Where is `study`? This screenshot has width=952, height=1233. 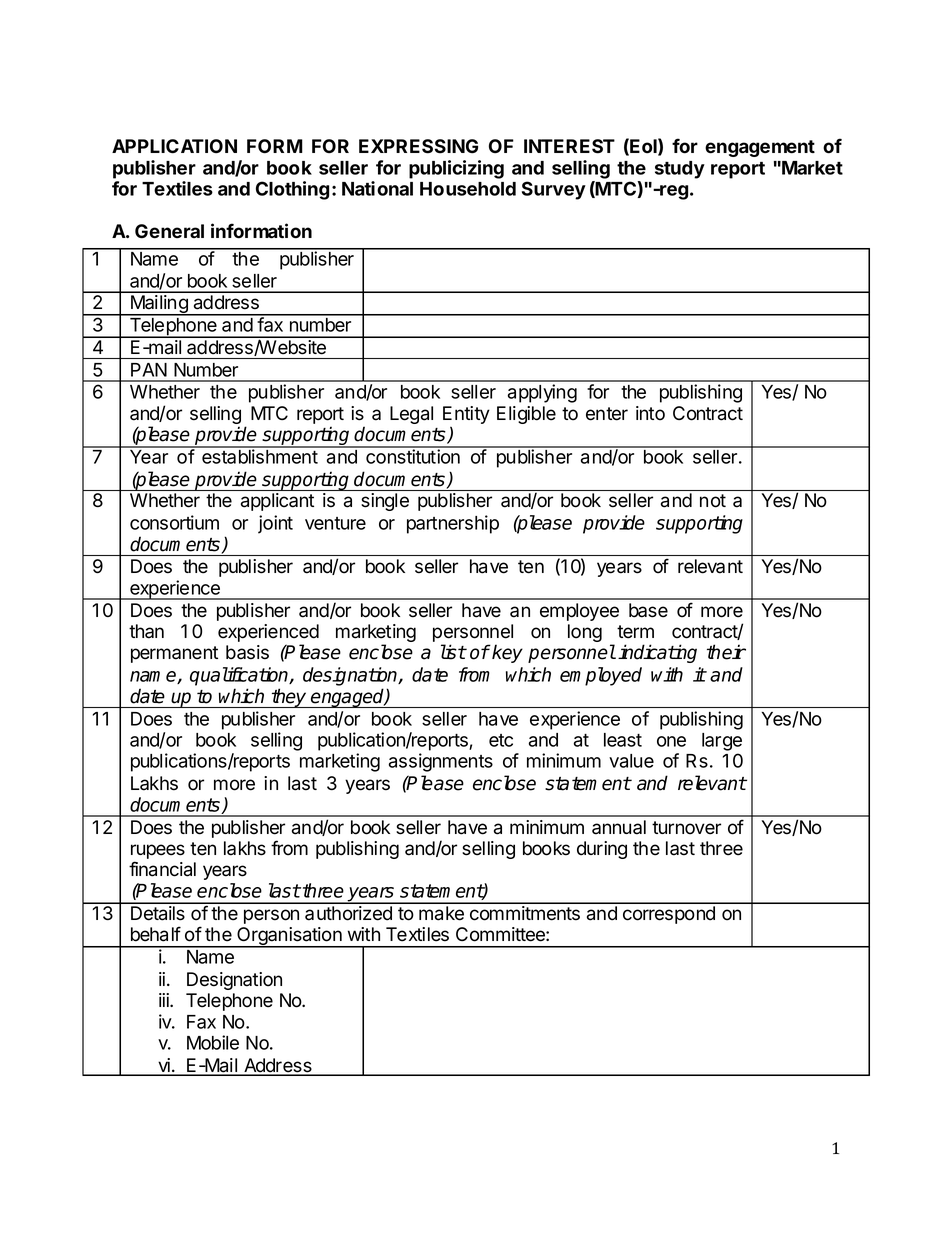 study is located at coordinates (680, 170).
